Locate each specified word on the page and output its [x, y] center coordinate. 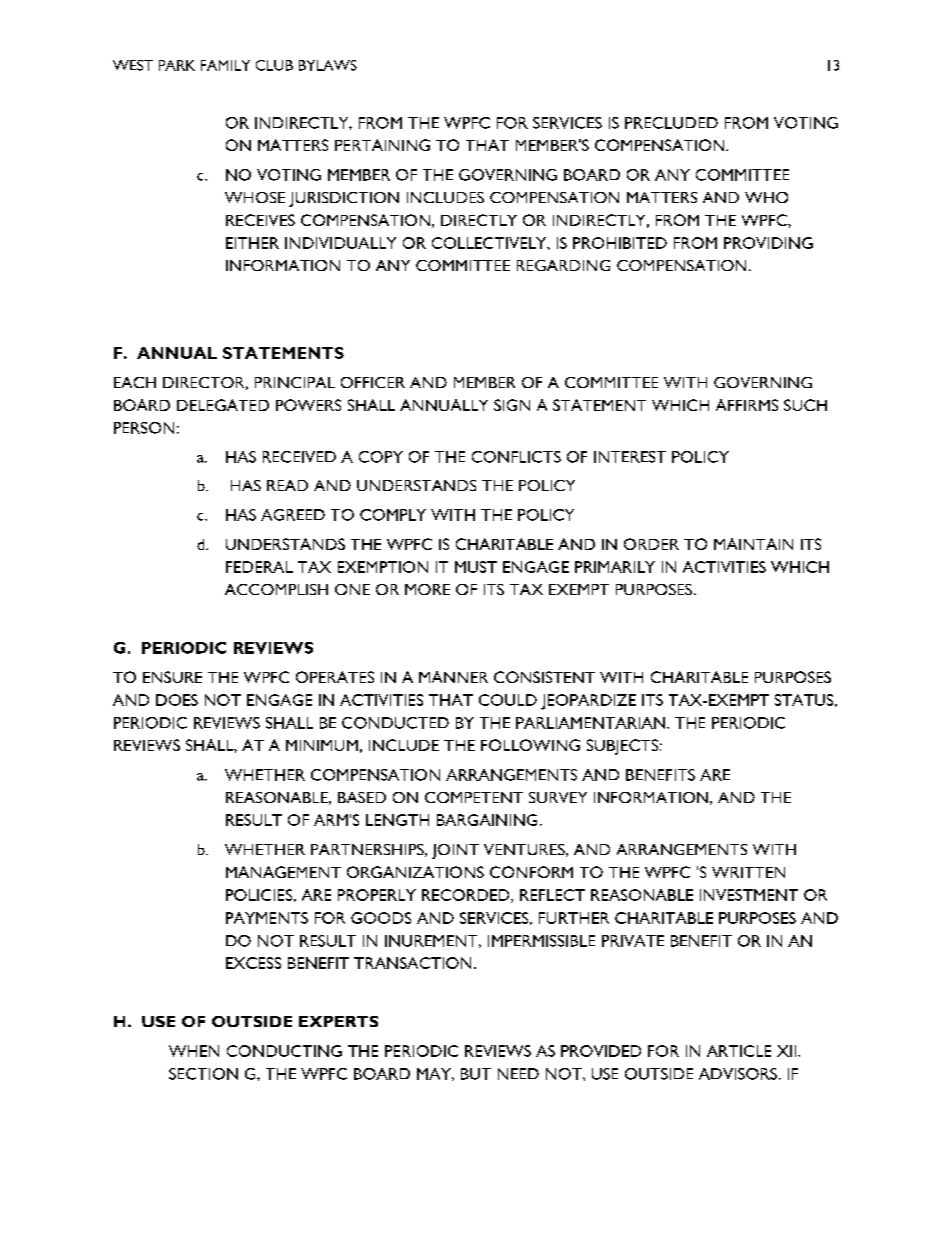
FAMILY [225, 65]
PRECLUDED [671, 123]
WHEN [194, 1051]
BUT [476, 1074]
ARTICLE [739, 1051]
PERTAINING [382, 145]
